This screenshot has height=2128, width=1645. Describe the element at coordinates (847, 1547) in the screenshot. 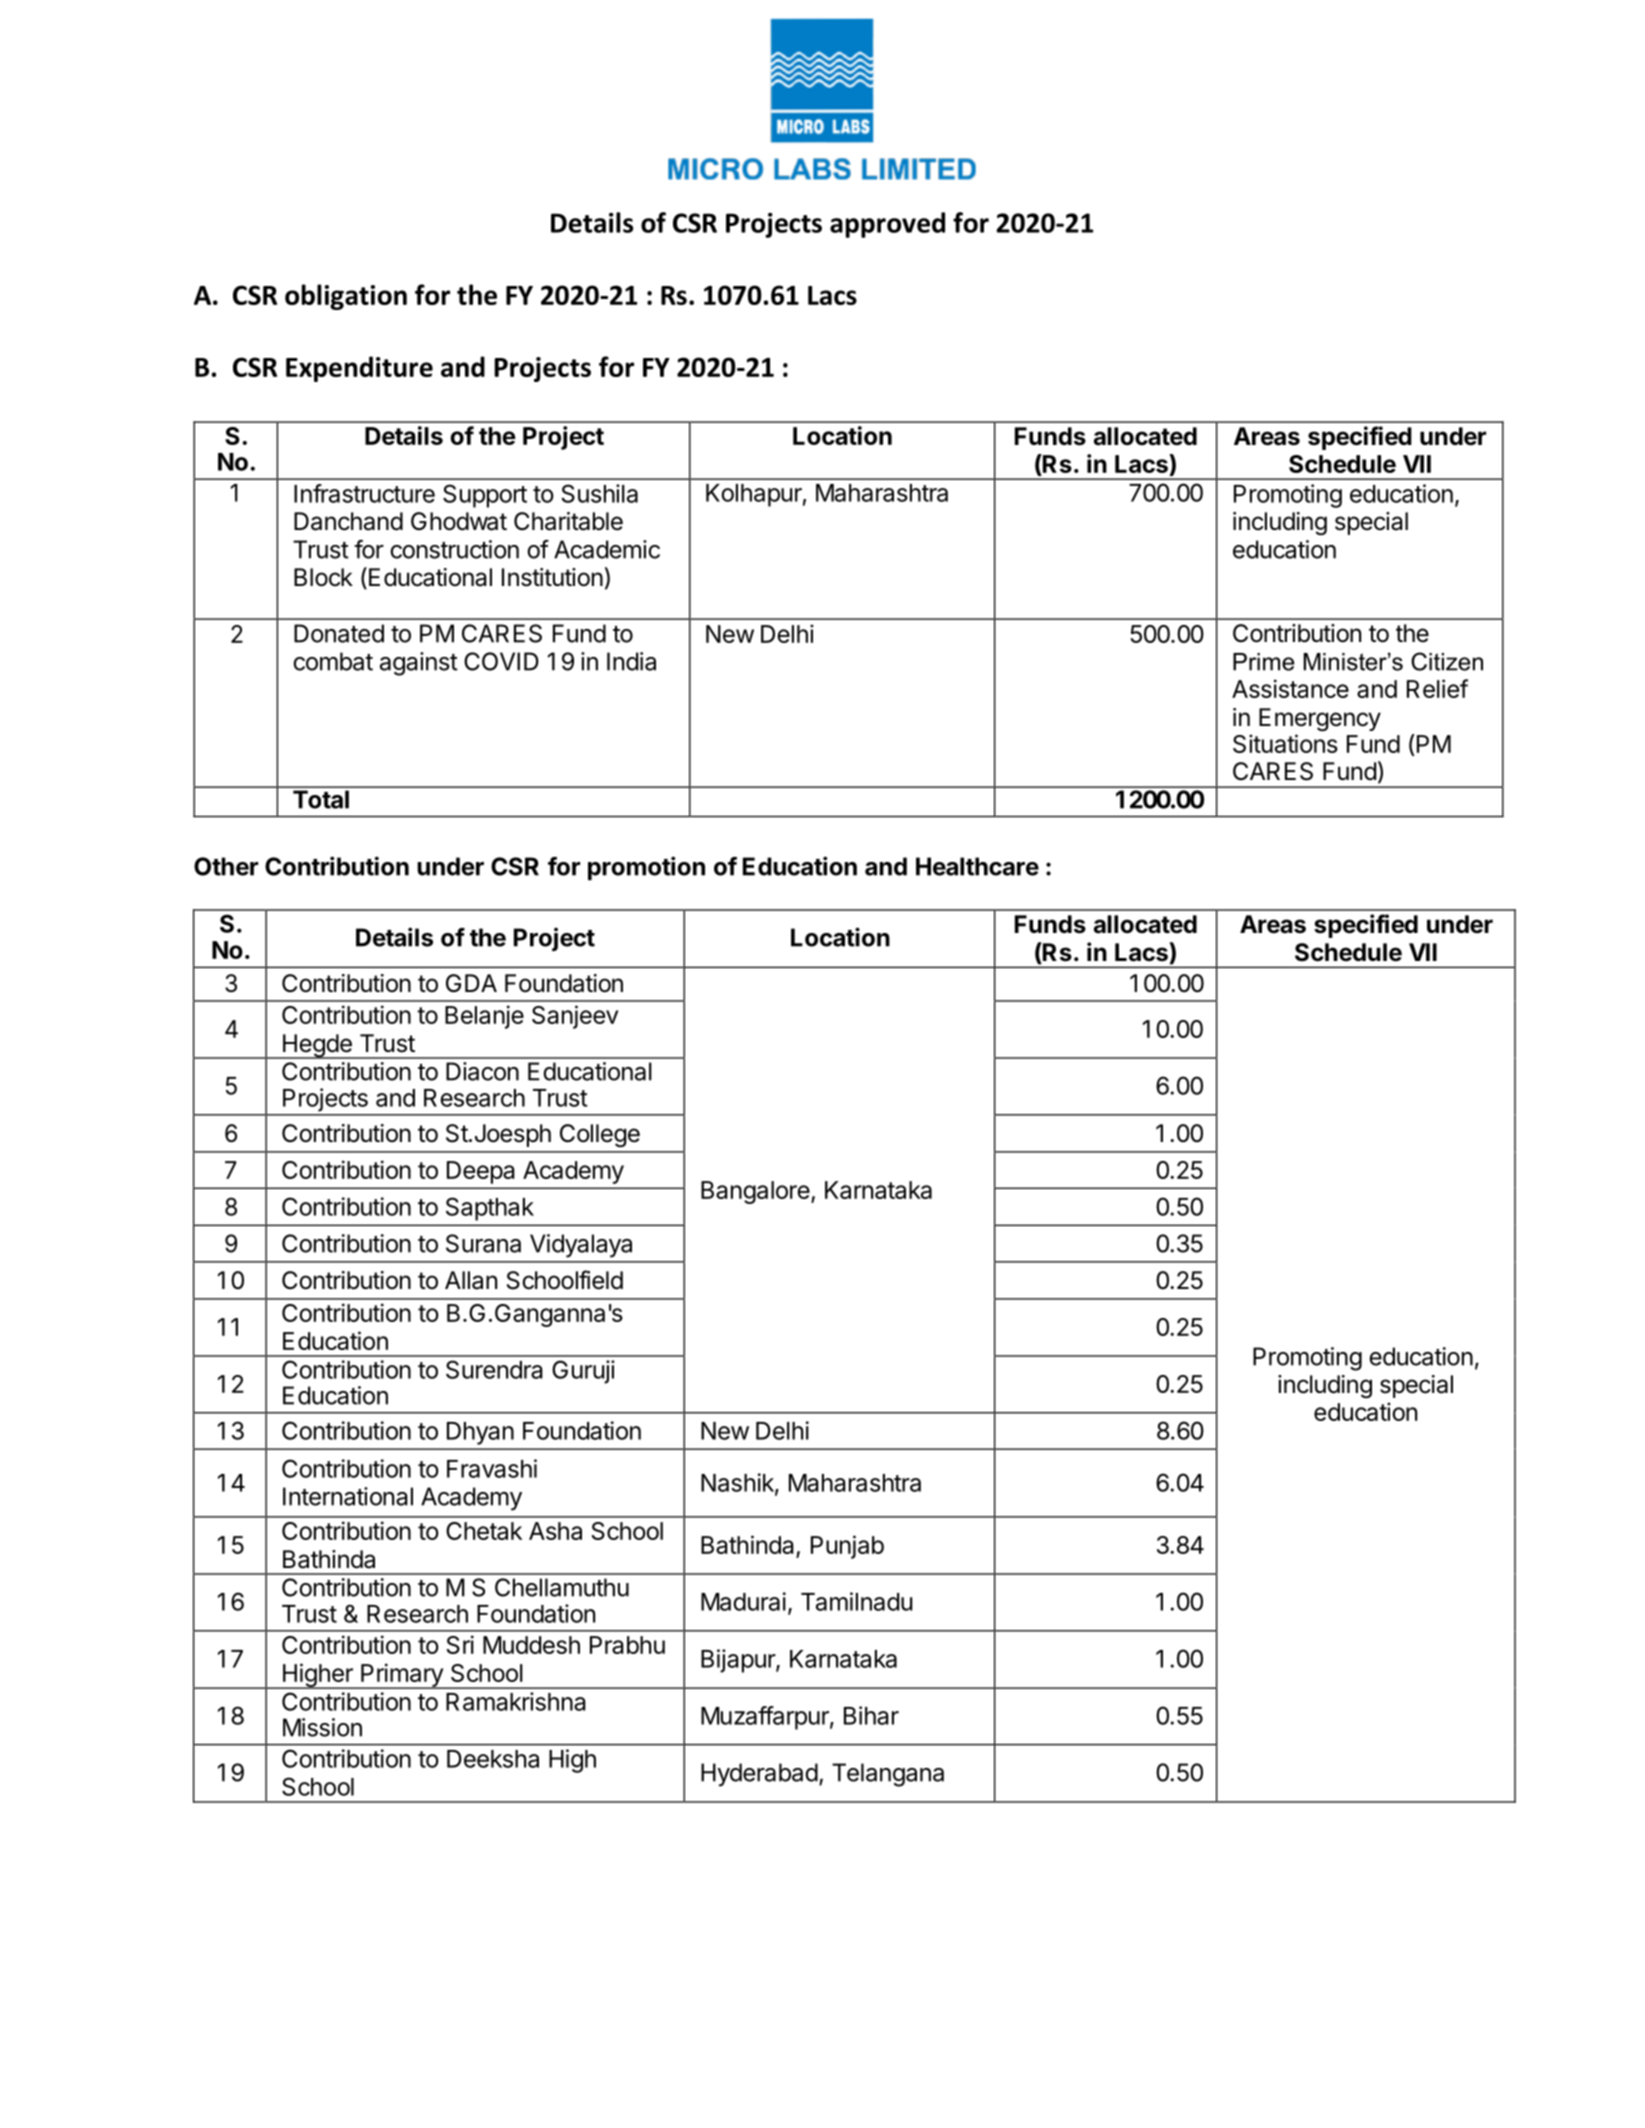

I see `Punjab` at that location.
